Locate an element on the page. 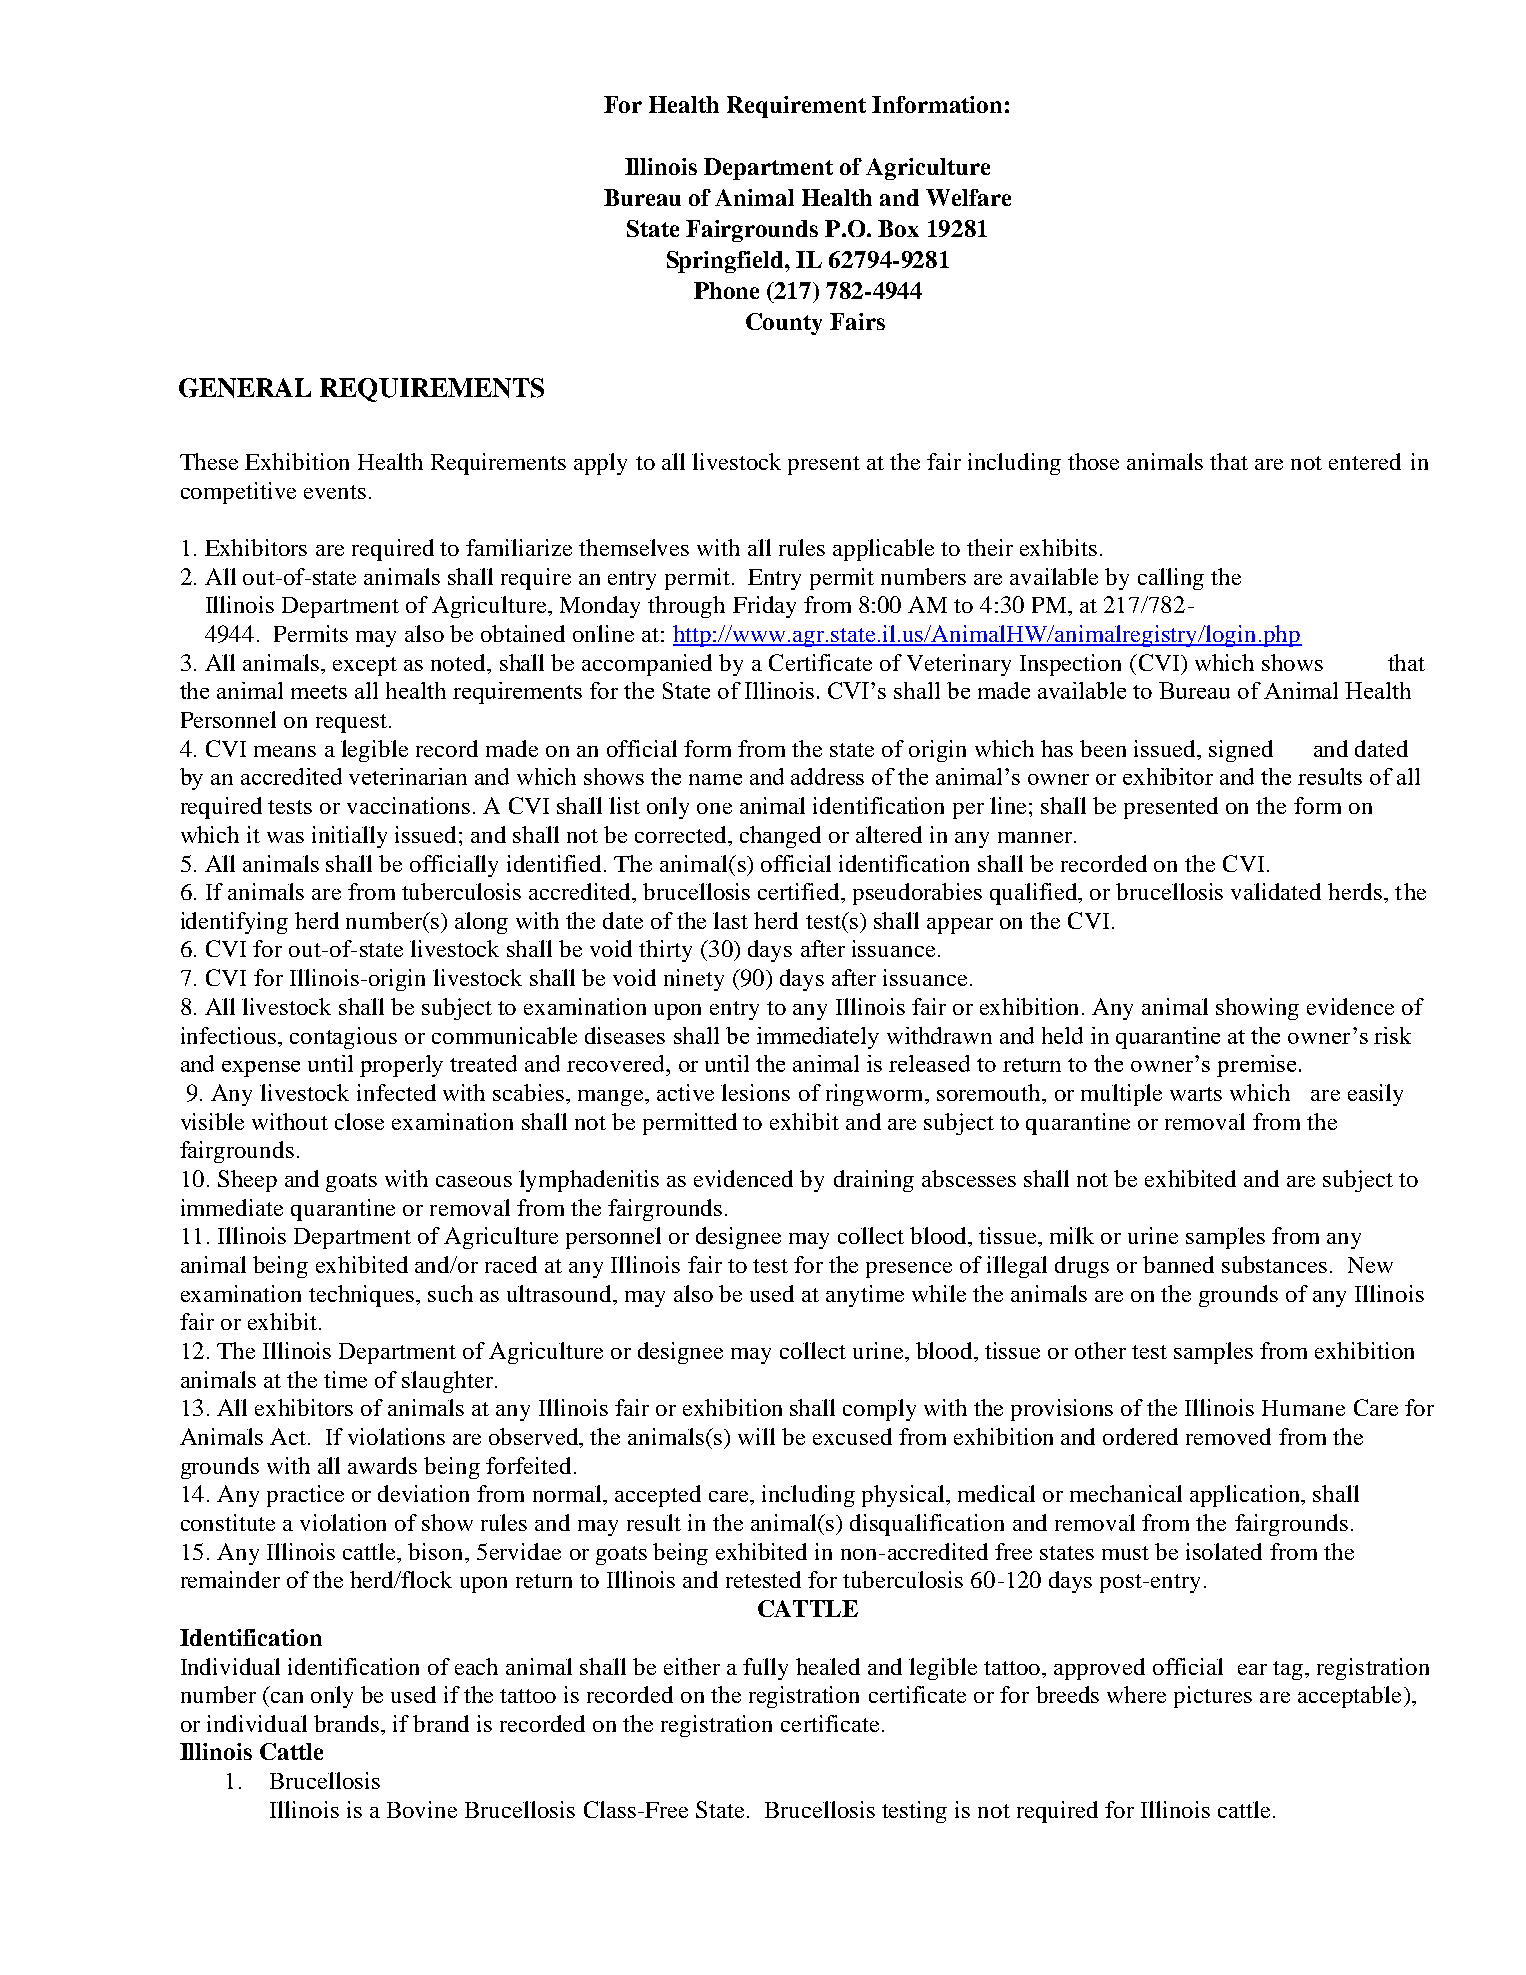 This page has height=1975, width=1526. will is located at coordinates (756, 1436).
